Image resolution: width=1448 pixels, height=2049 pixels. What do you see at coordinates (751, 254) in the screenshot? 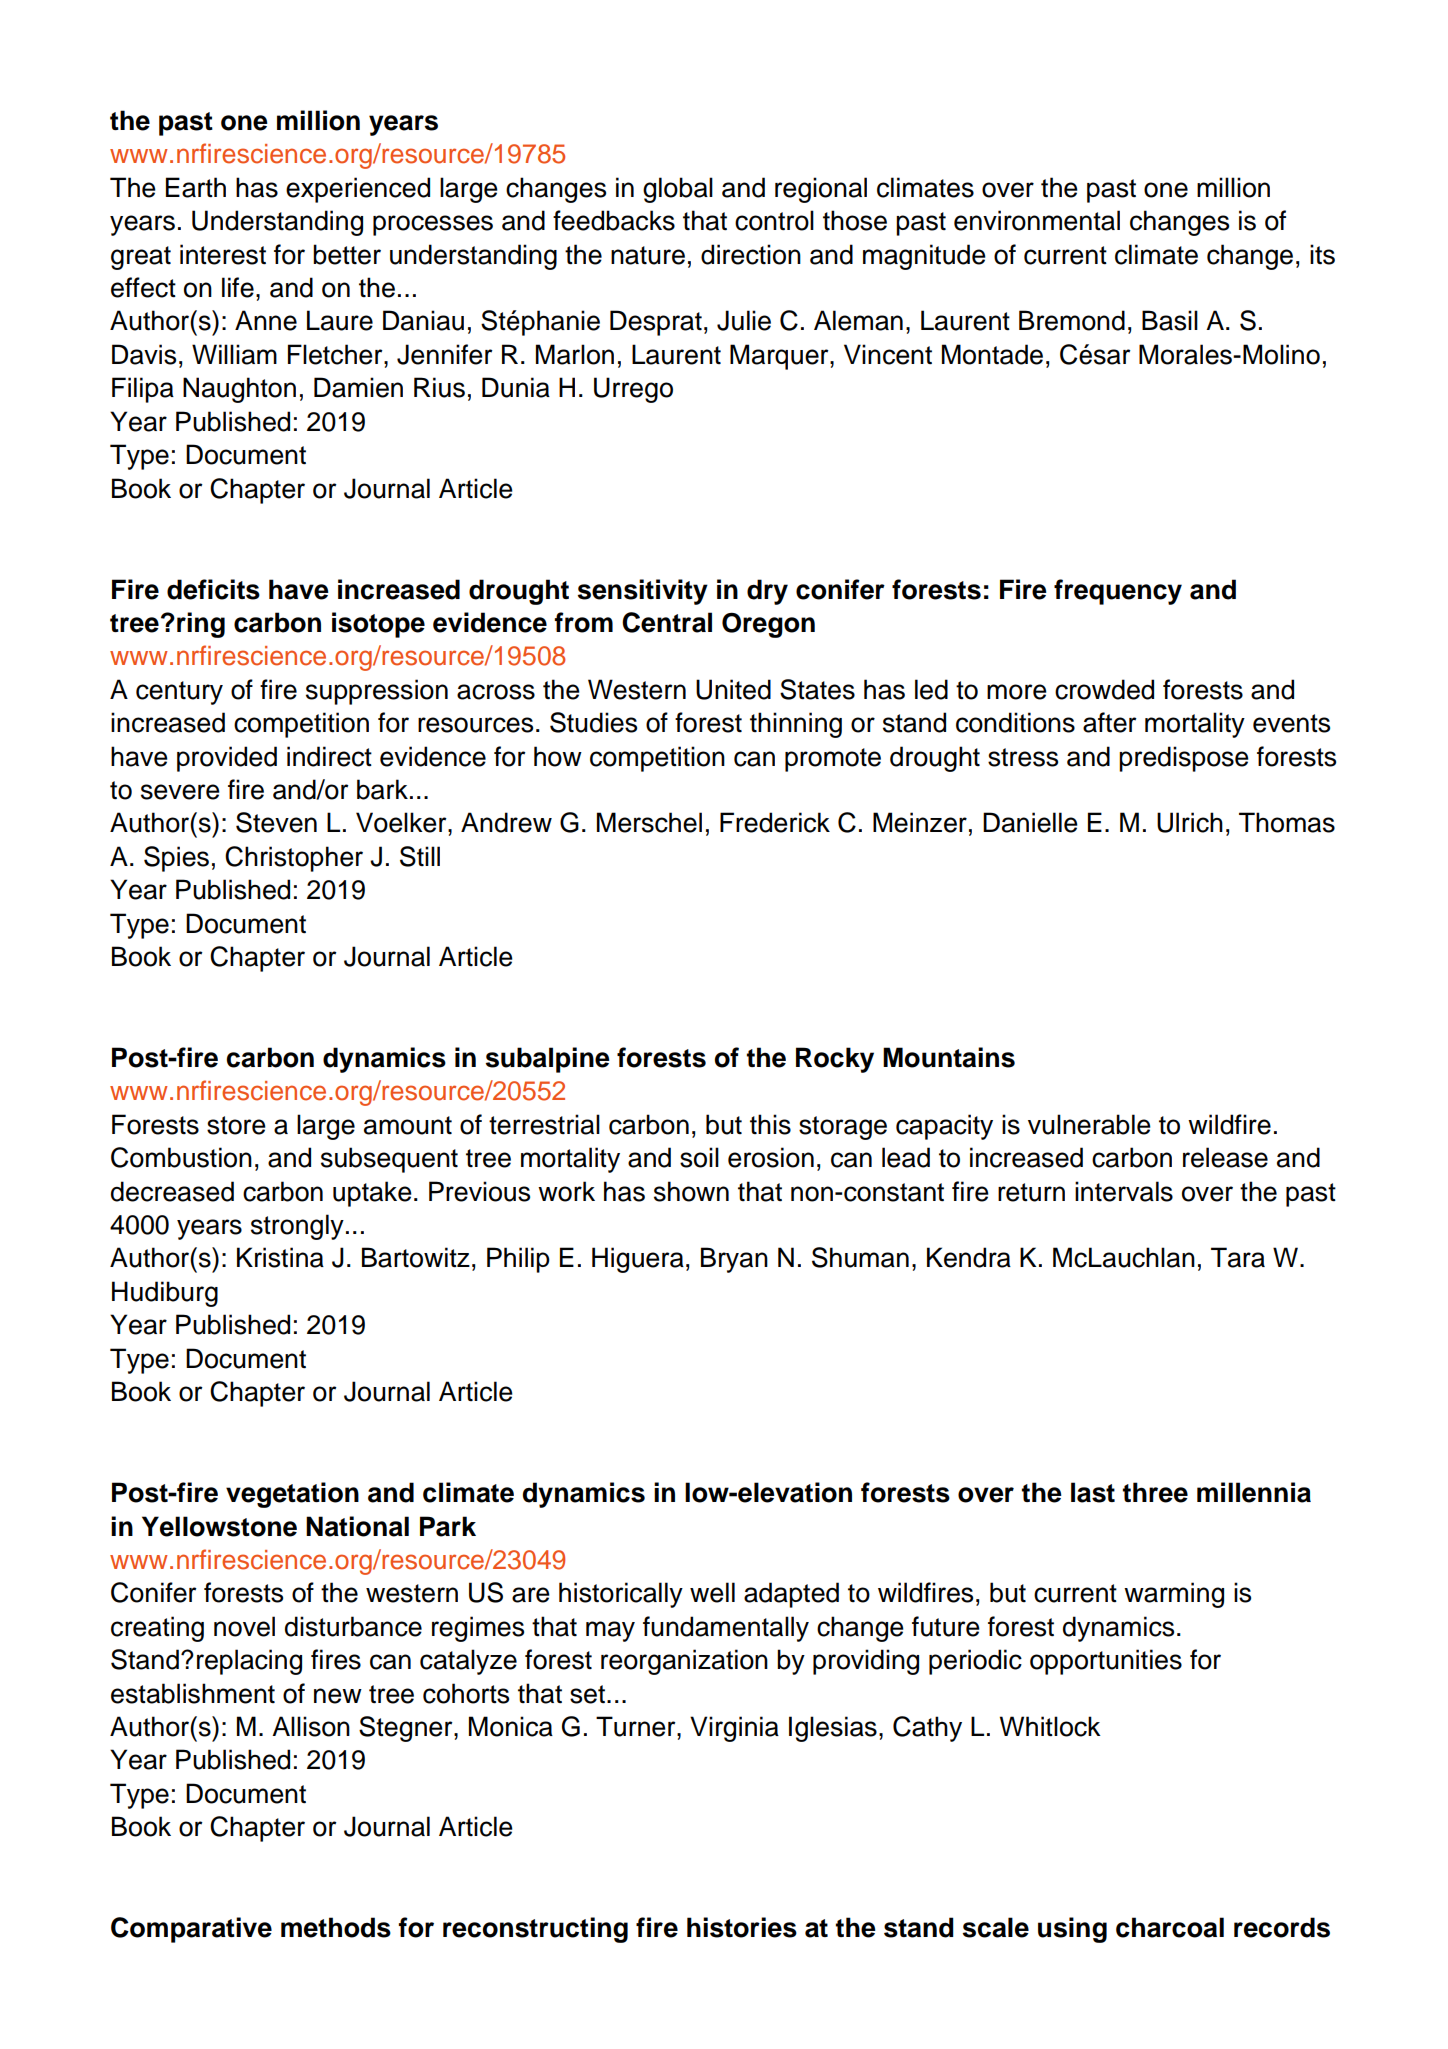
I see `direction` at bounding box center [751, 254].
